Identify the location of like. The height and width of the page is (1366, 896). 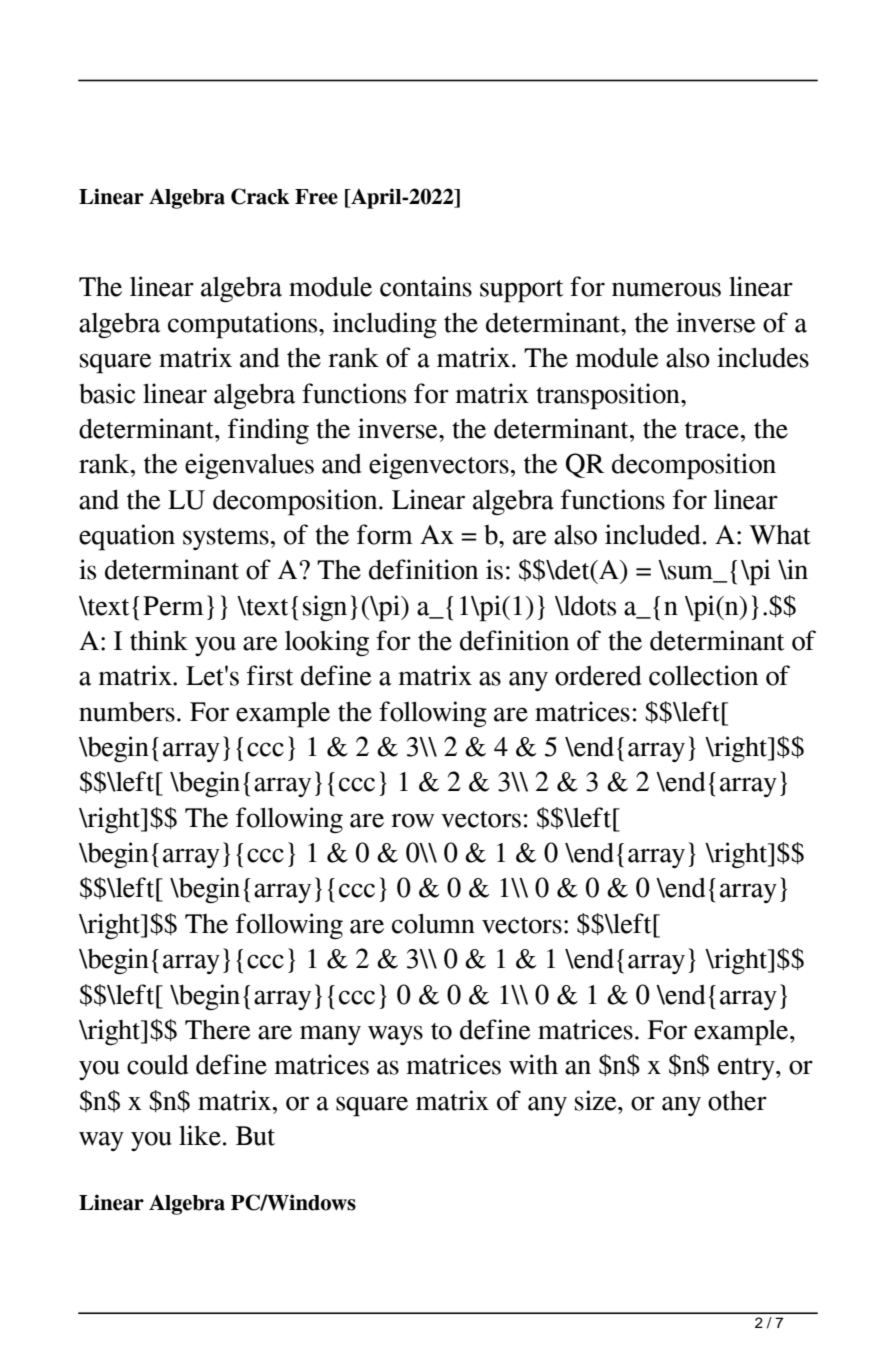
(200, 1135).
